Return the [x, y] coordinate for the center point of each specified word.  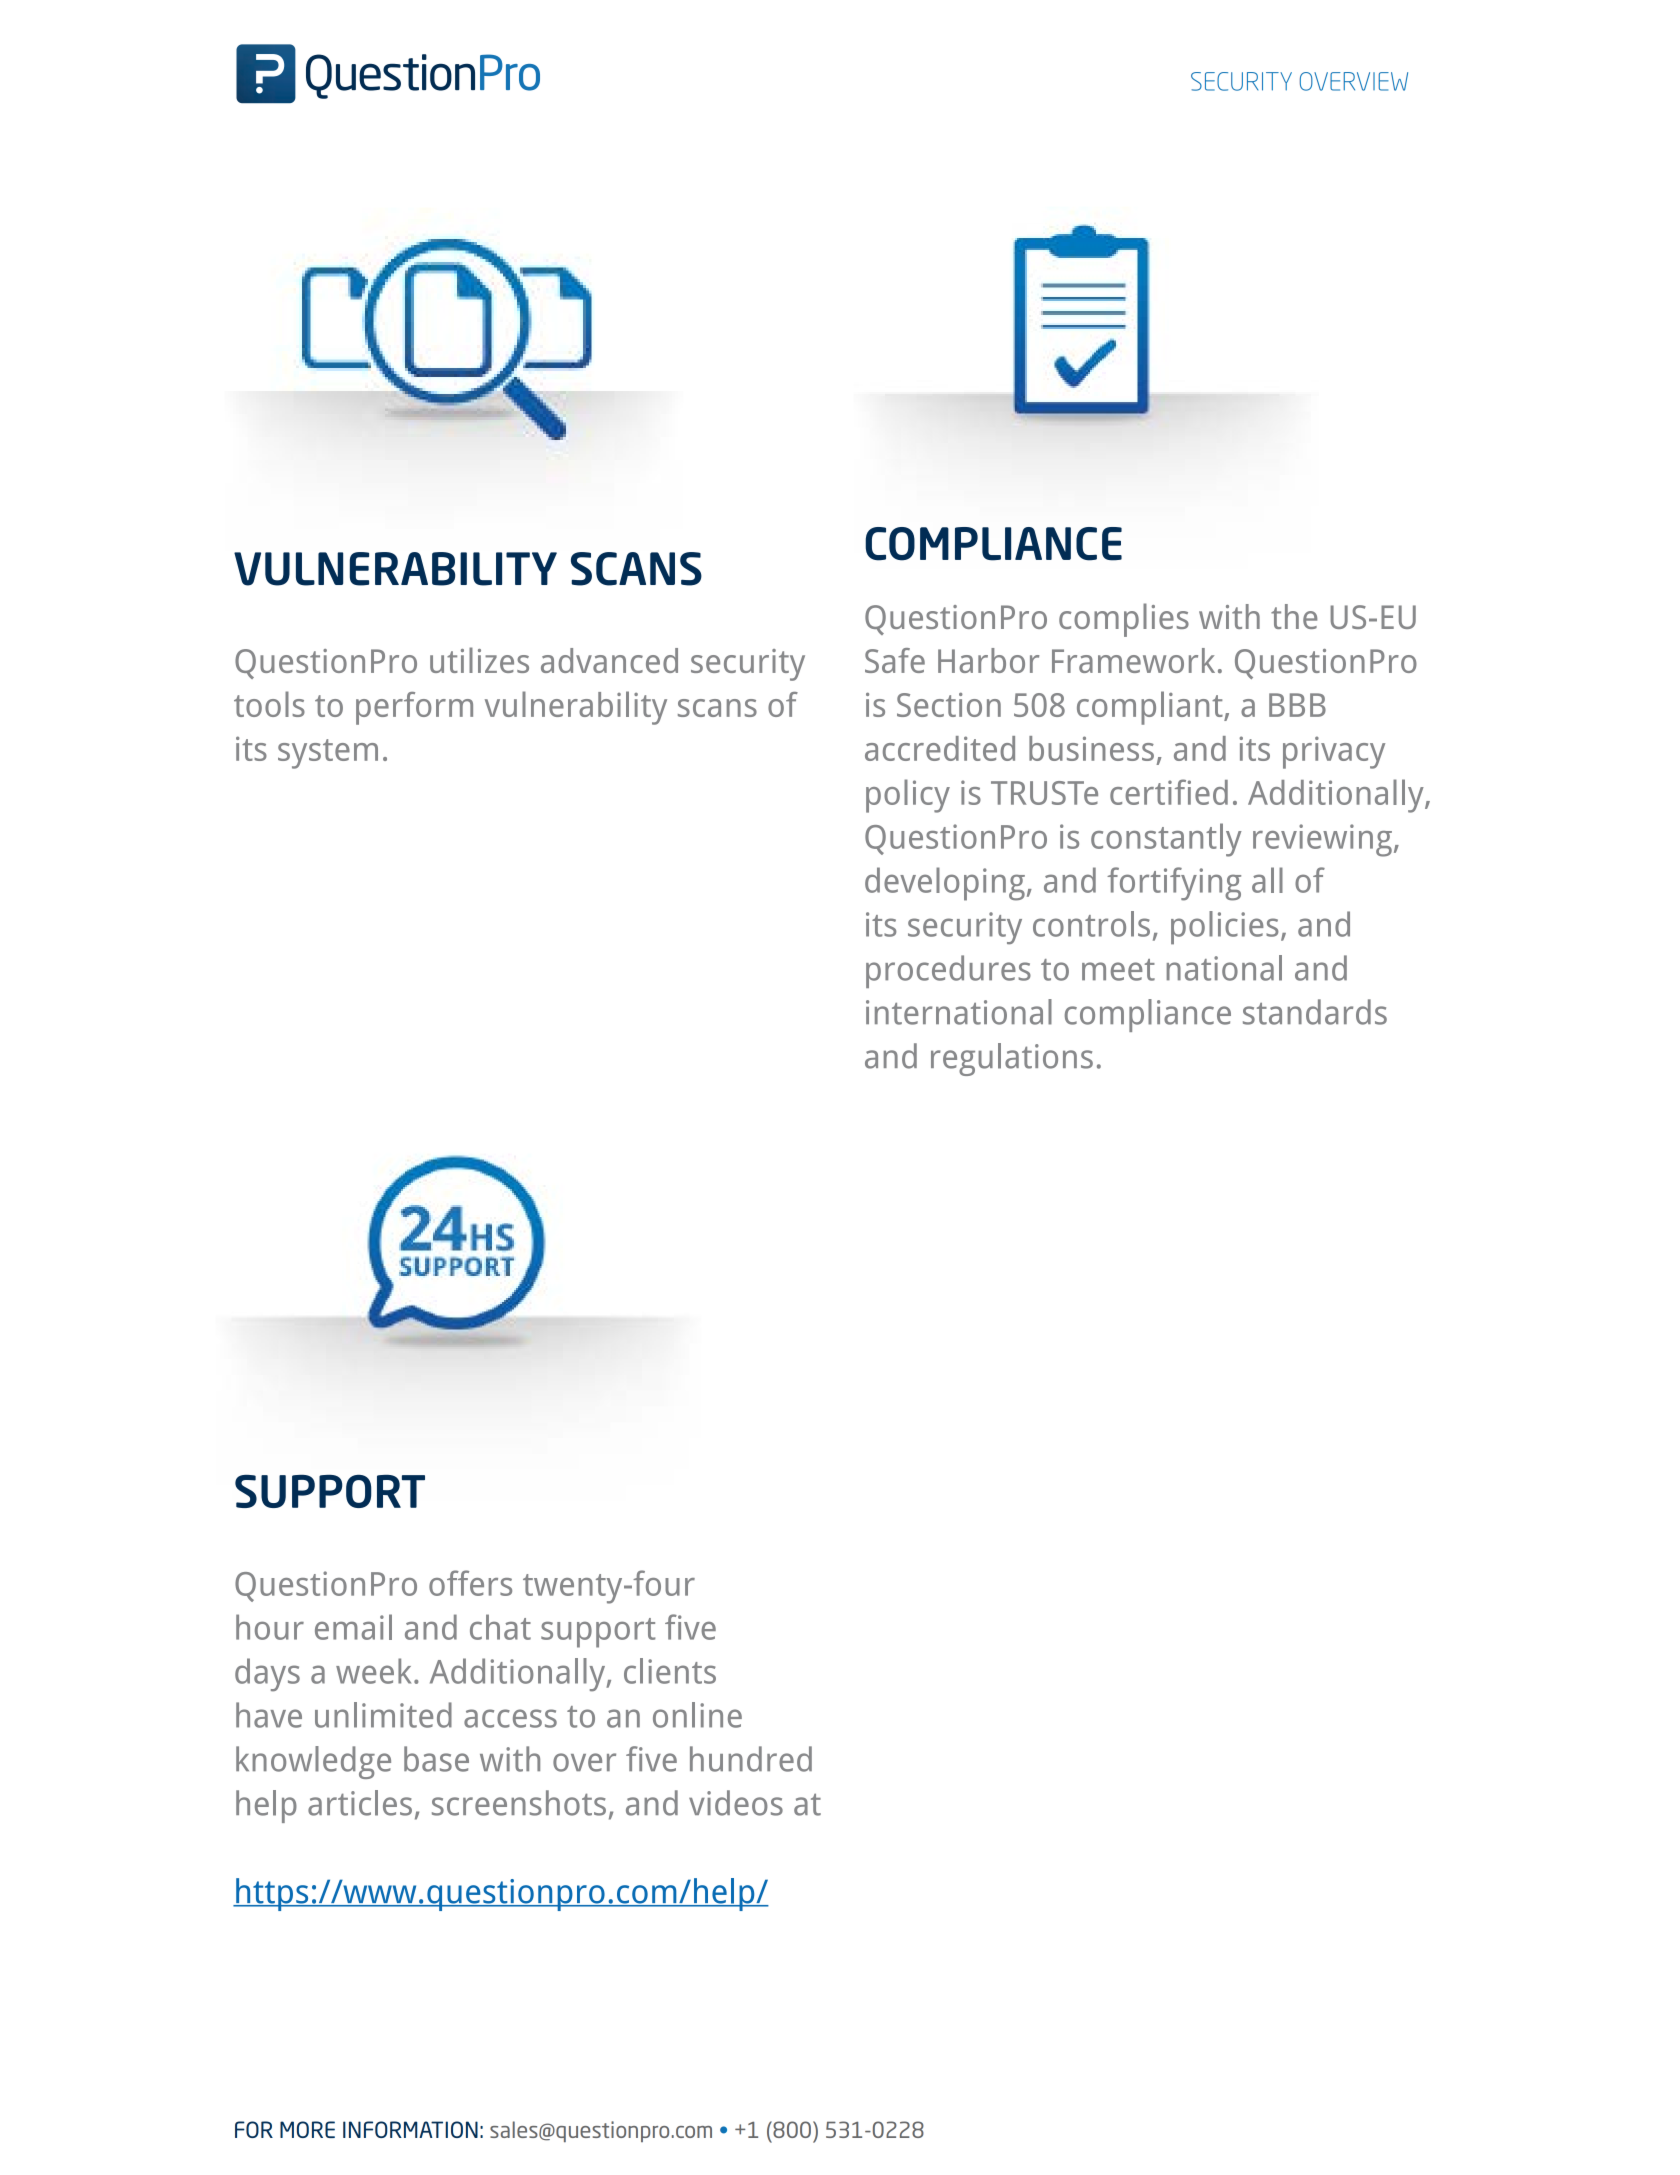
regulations [1012, 1059]
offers [470, 1583]
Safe [895, 660]
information [410, 2129]
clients [670, 1671]
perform [414, 708]
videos [736, 1803]
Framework [1133, 660]
